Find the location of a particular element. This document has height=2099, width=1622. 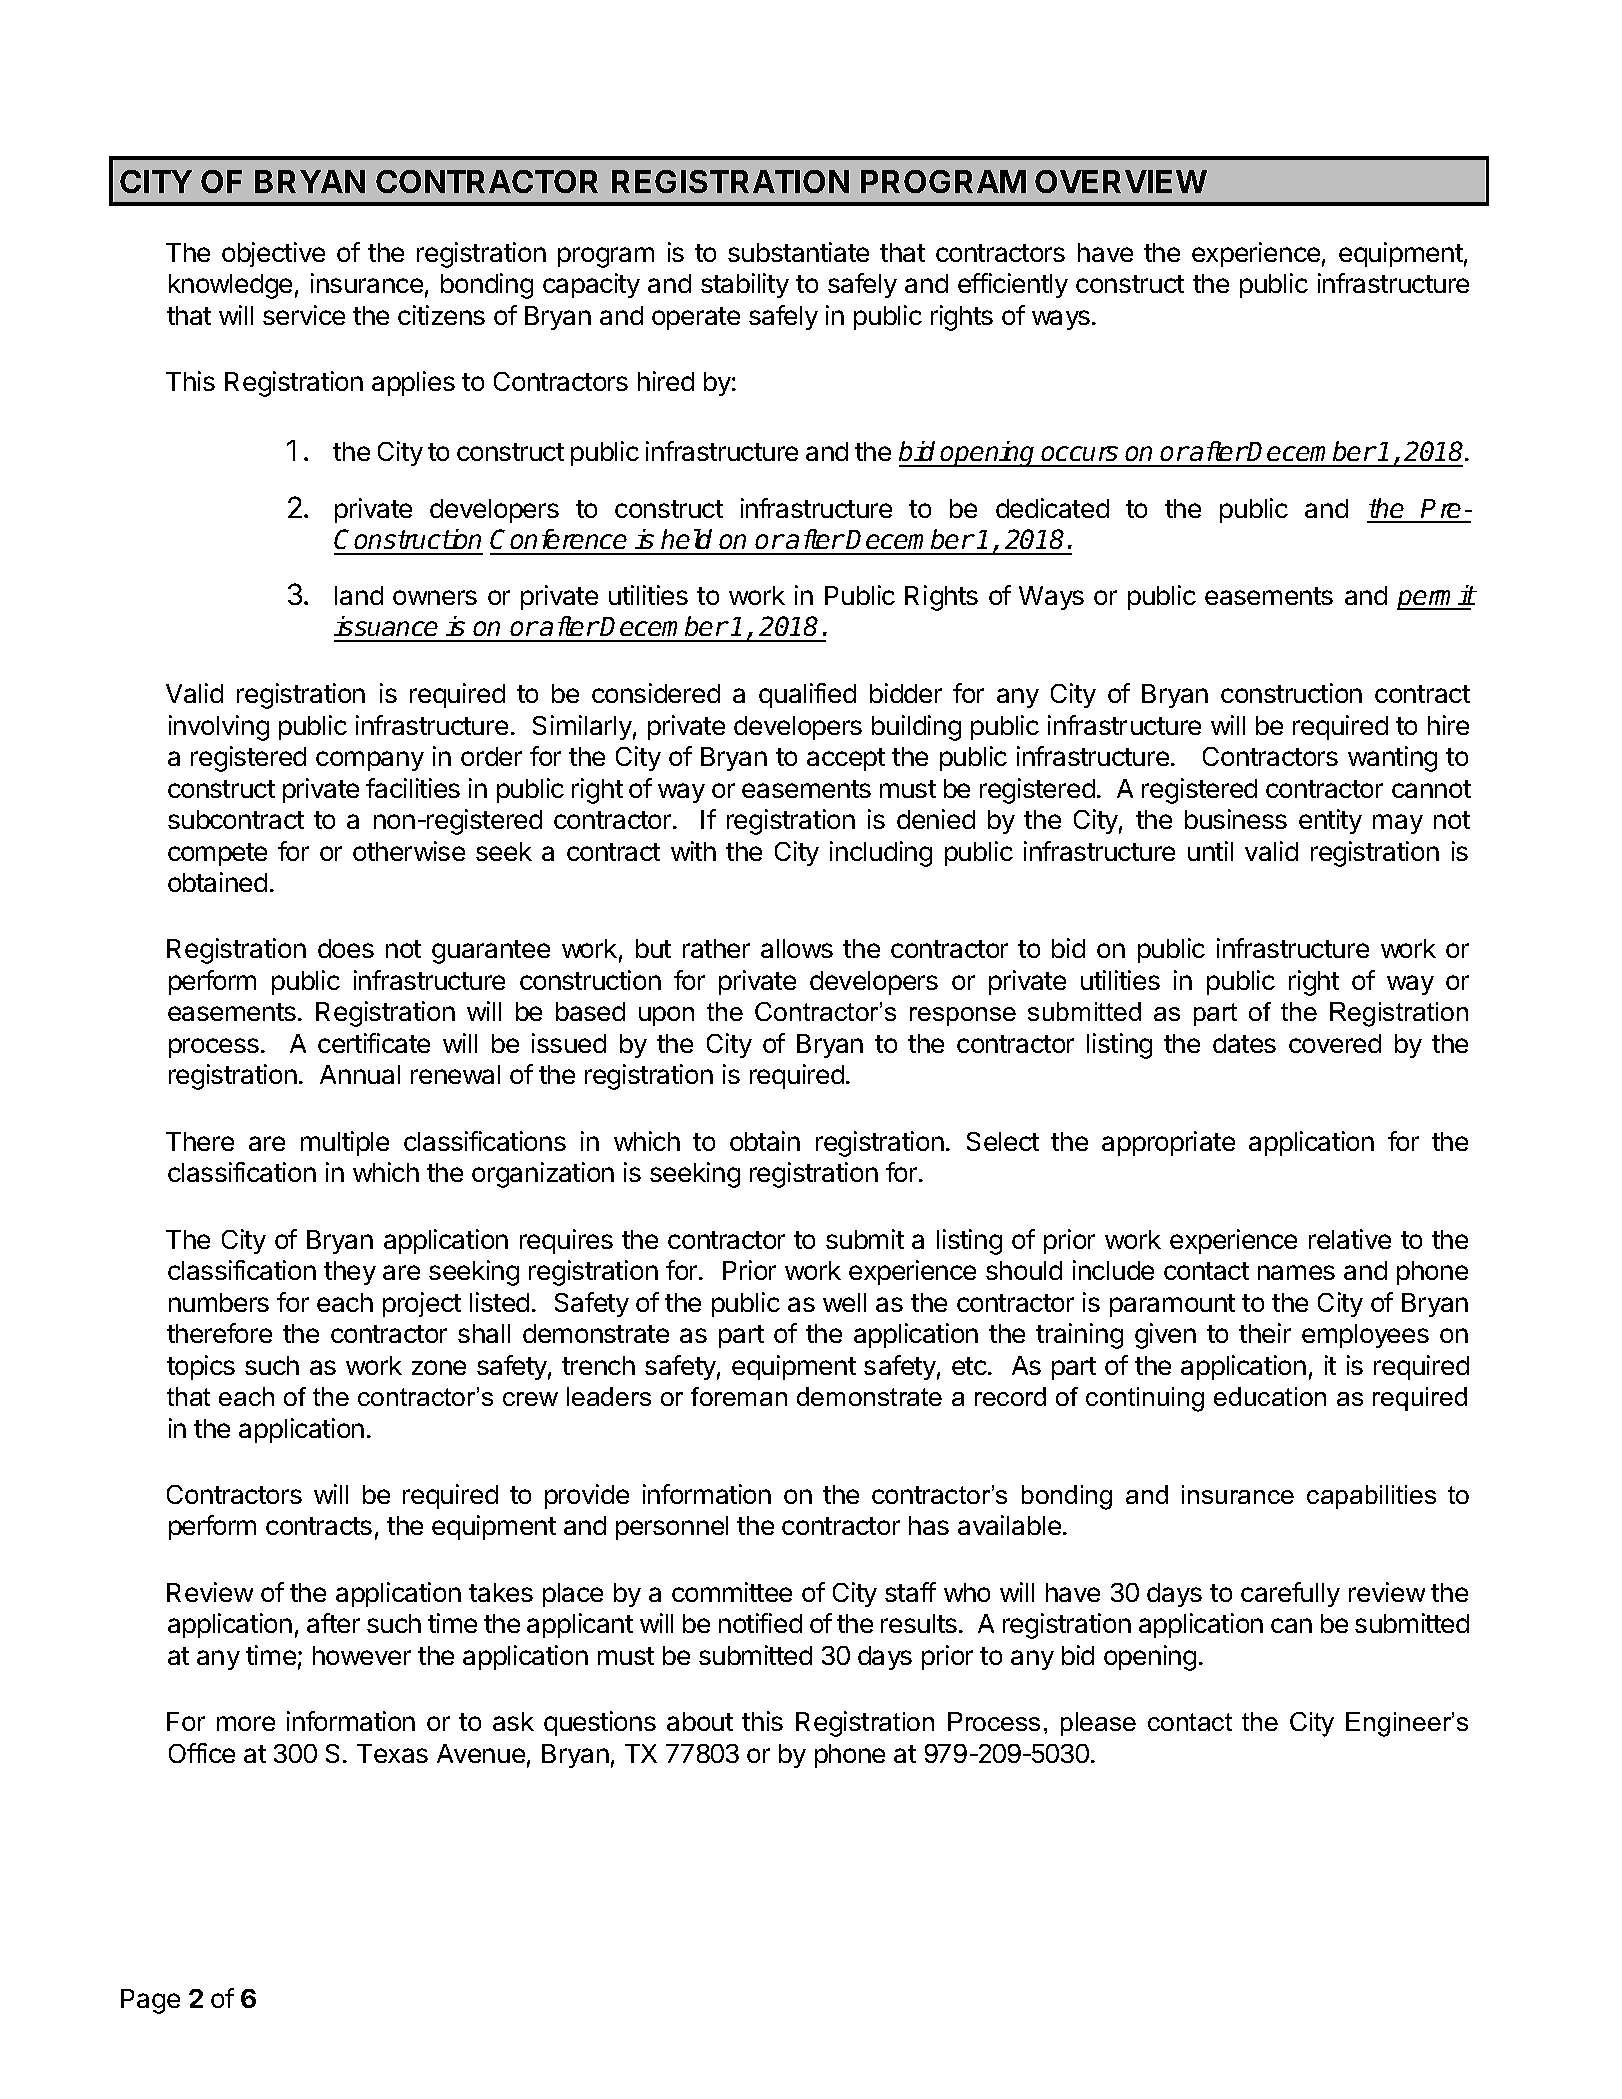

education is located at coordinates (1270, 1396).
